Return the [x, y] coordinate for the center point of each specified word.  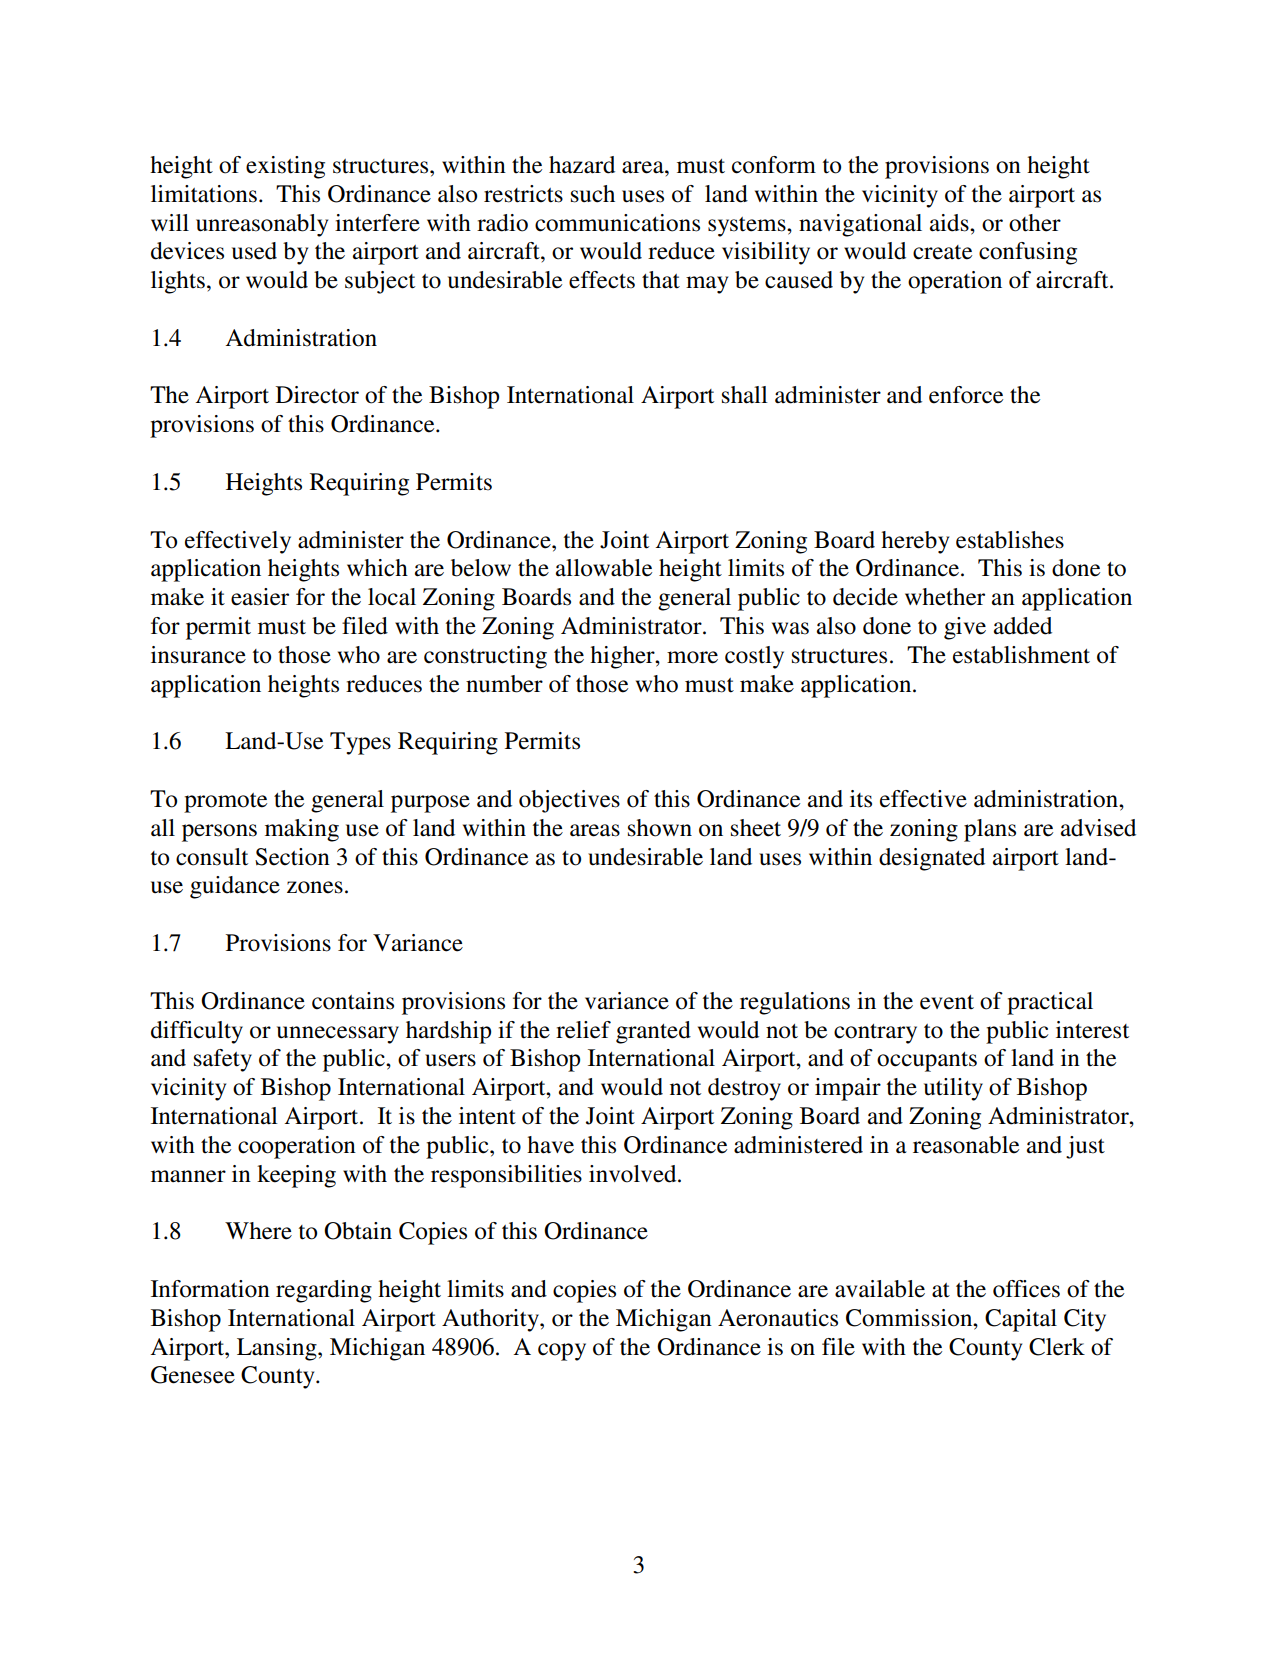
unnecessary [338, 1035]
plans [990, 830]
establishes [1010, 540]
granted [653, 1032]
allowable [604, 568]
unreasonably [262, 225]
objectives [569, 801]
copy [562, 1352]
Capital [1021, 1320]
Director [317, 395]
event [947, 1002]
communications [617, 223]
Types [360, 743]
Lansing [278, 1349]
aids [950, 223]
